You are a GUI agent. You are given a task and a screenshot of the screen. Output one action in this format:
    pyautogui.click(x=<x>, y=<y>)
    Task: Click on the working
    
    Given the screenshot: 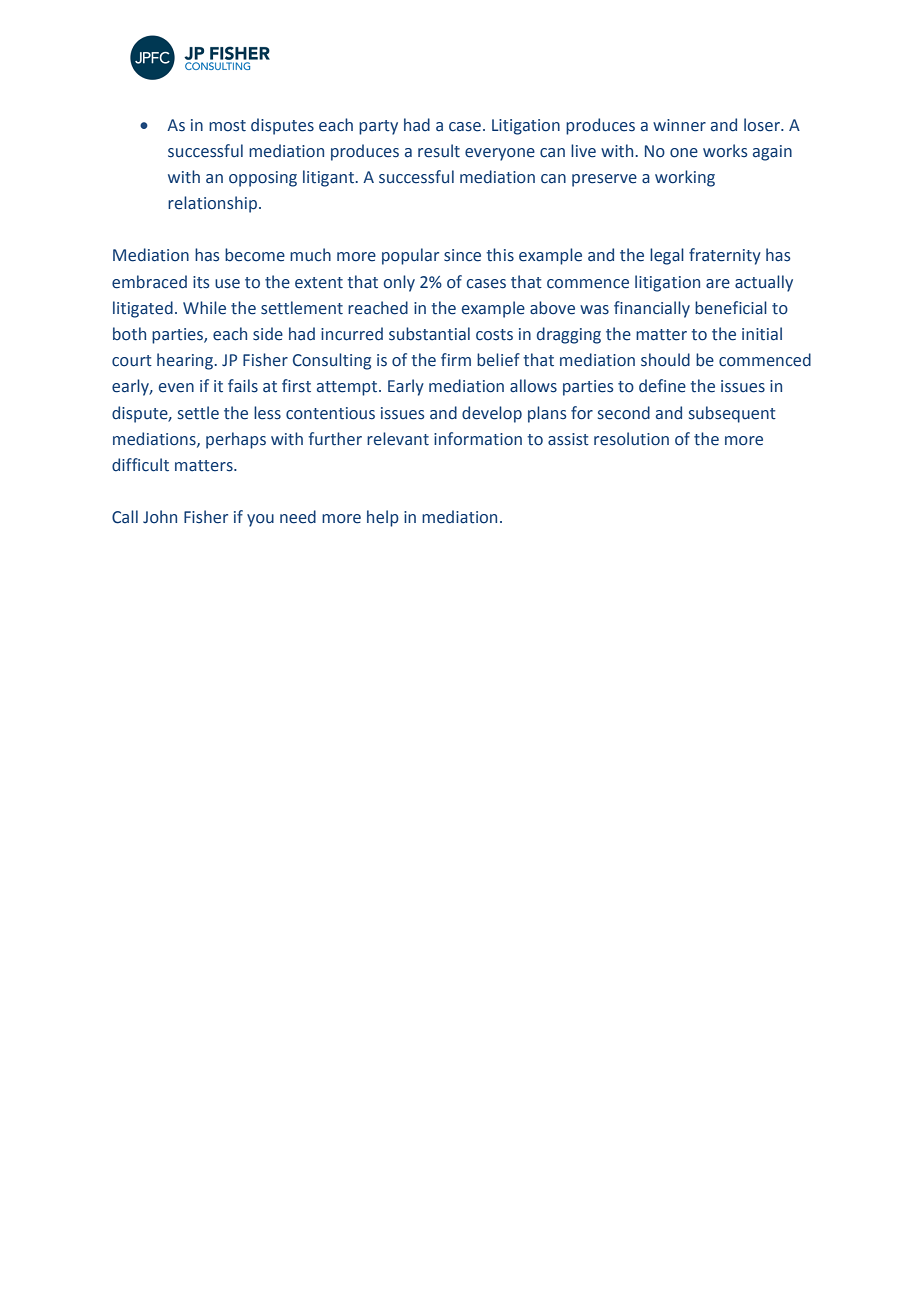 What is the action you would take?
    pyautogui.click(x=685, y=178)
